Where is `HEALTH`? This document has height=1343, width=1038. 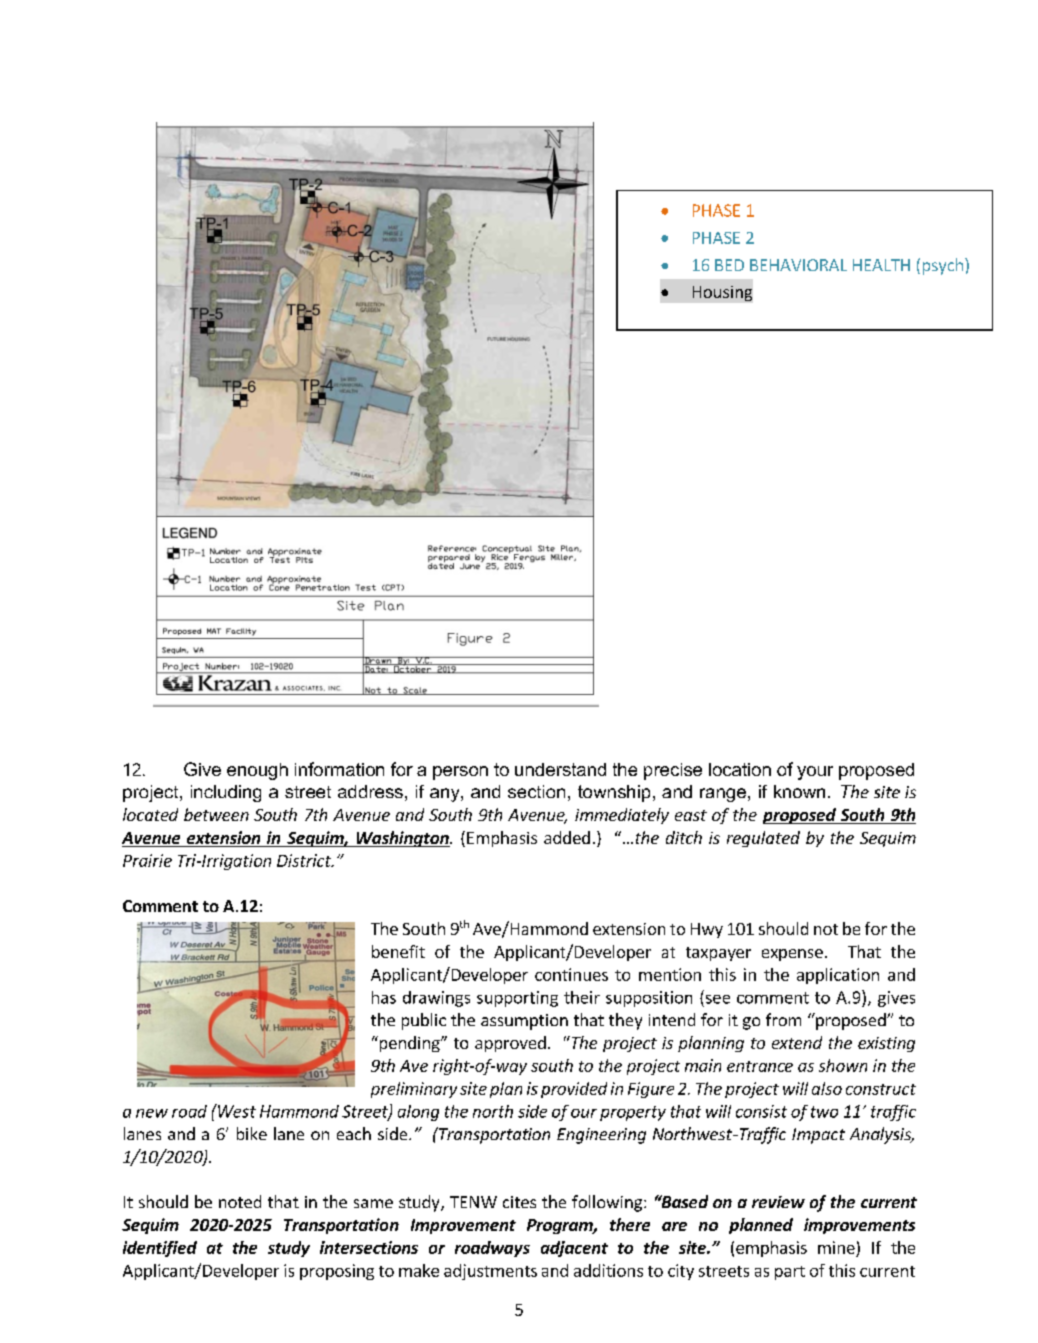
HEALTH is located at coordinates (881, 265).
